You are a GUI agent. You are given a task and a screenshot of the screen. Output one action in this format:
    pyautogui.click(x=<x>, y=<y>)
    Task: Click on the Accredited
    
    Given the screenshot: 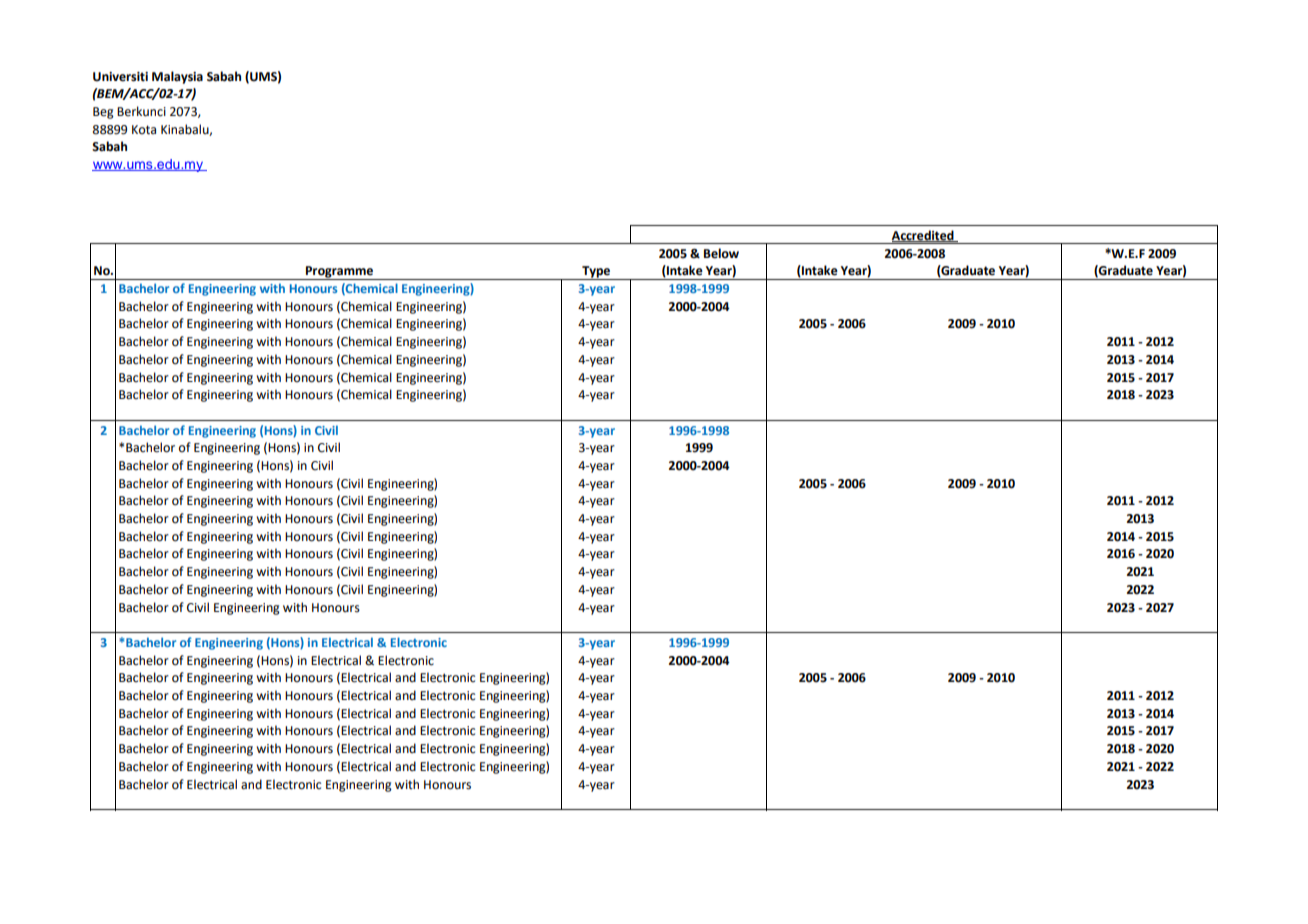 What is the action you would take?
    pyautogui.click(x=924, y=236)
